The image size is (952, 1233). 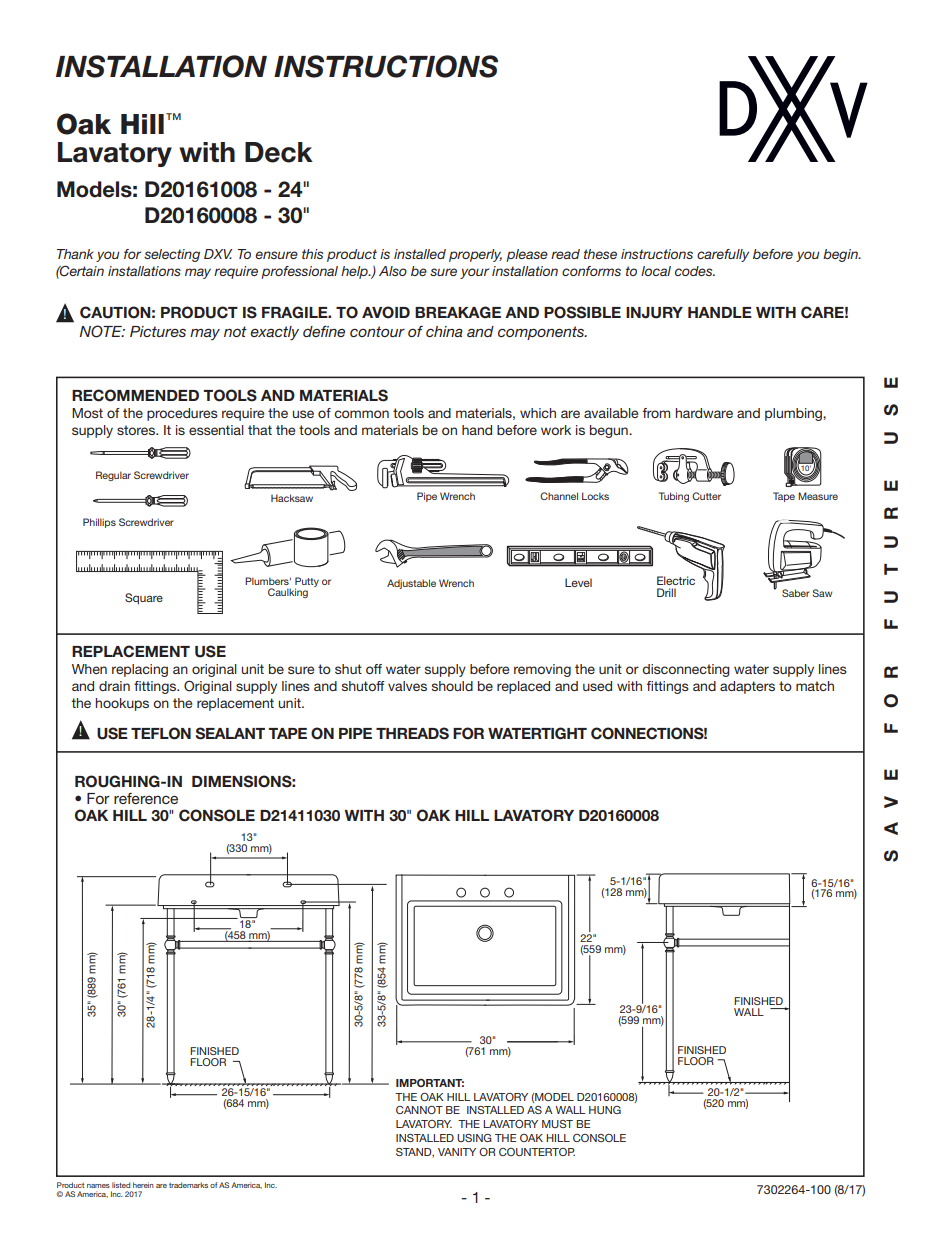 I want to click on should, so click(x=452, y=686).
